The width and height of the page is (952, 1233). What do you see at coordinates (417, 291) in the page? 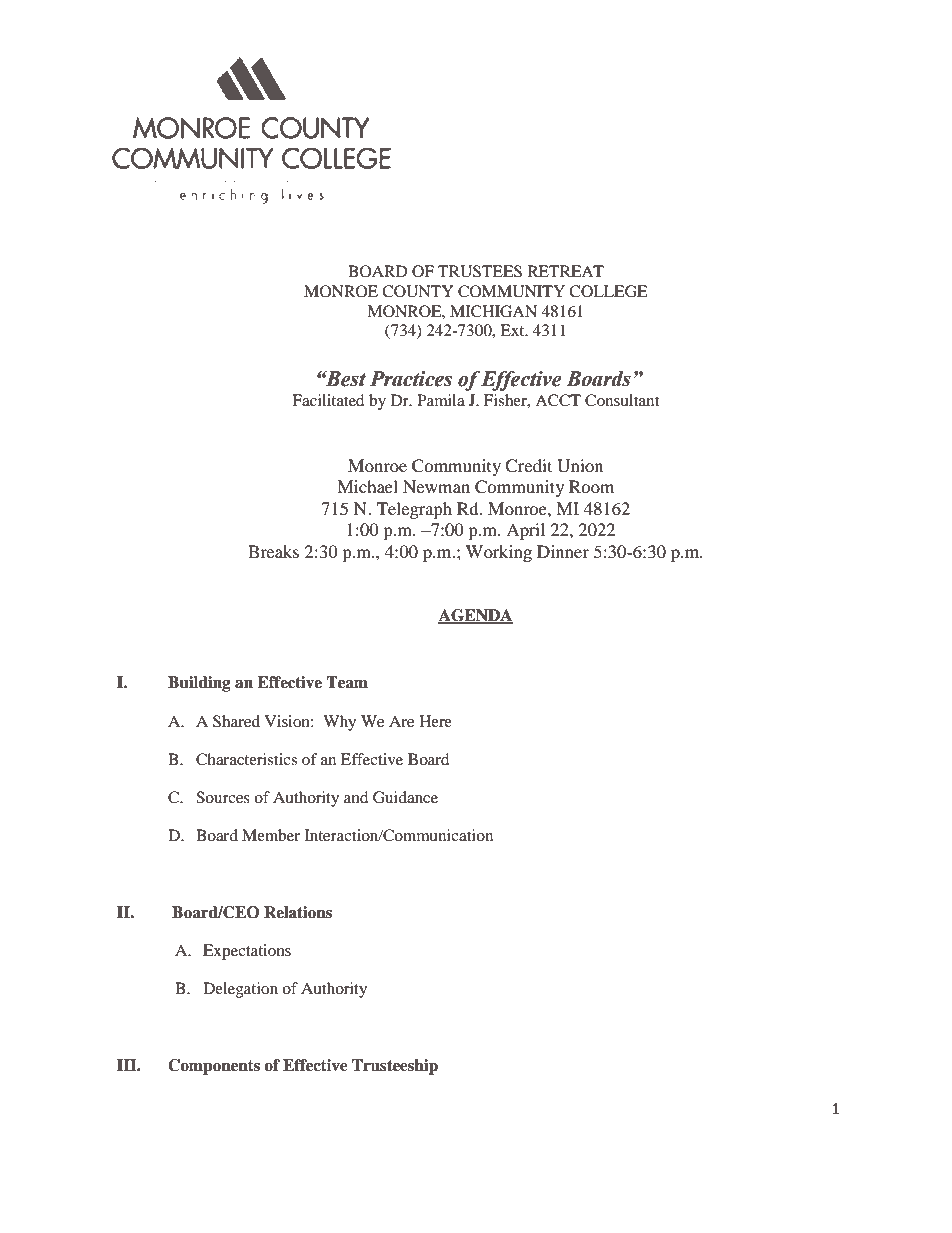
I see `COUNTY` at bounding box center [417, 291].
